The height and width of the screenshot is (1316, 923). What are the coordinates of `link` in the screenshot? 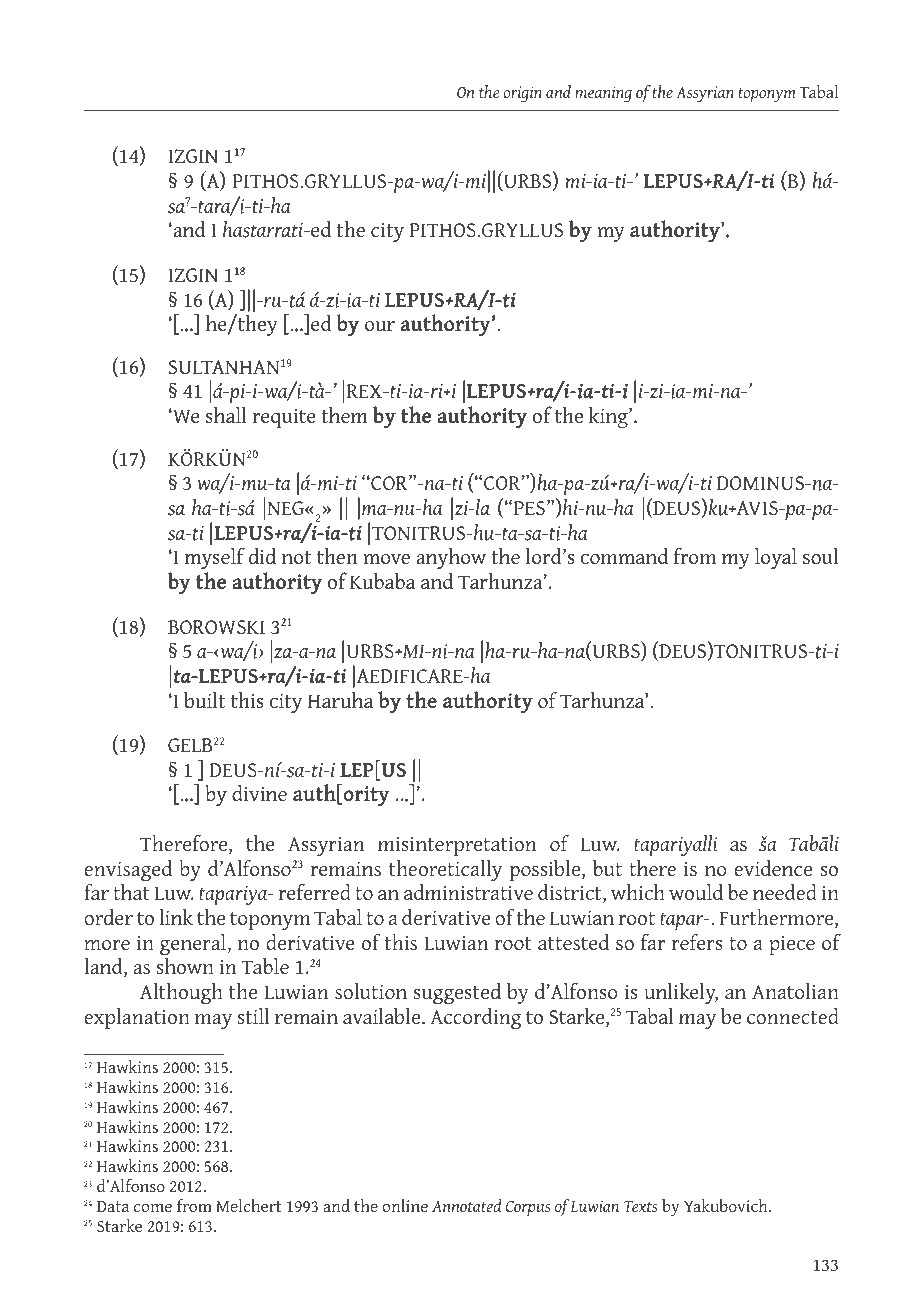 It's located at (176, 916).
